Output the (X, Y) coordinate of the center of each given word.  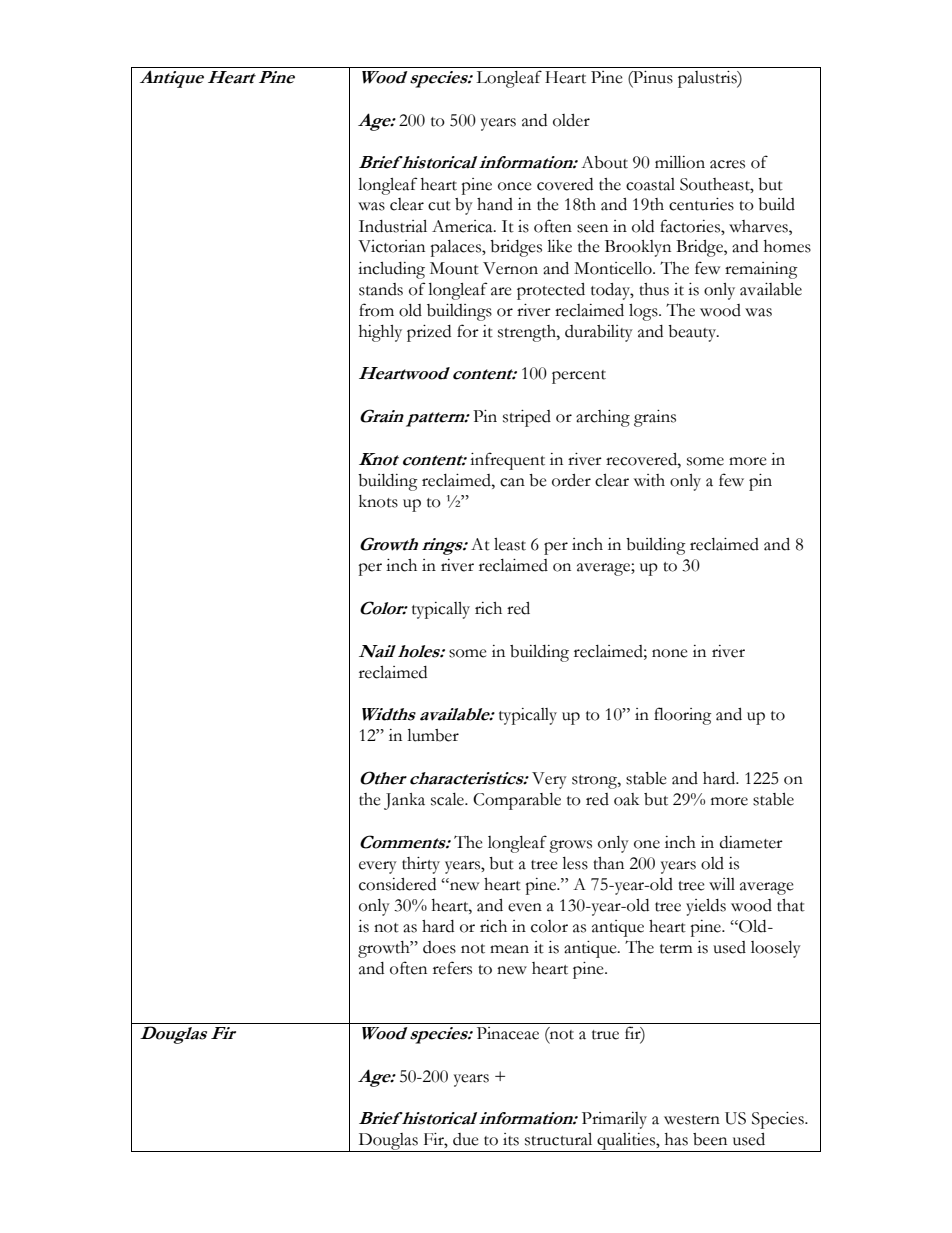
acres (727, 164)
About (604, 162)
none (670, 653)
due (466, 1139)
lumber (433, 735)
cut (439, 206)
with (649, 480)
